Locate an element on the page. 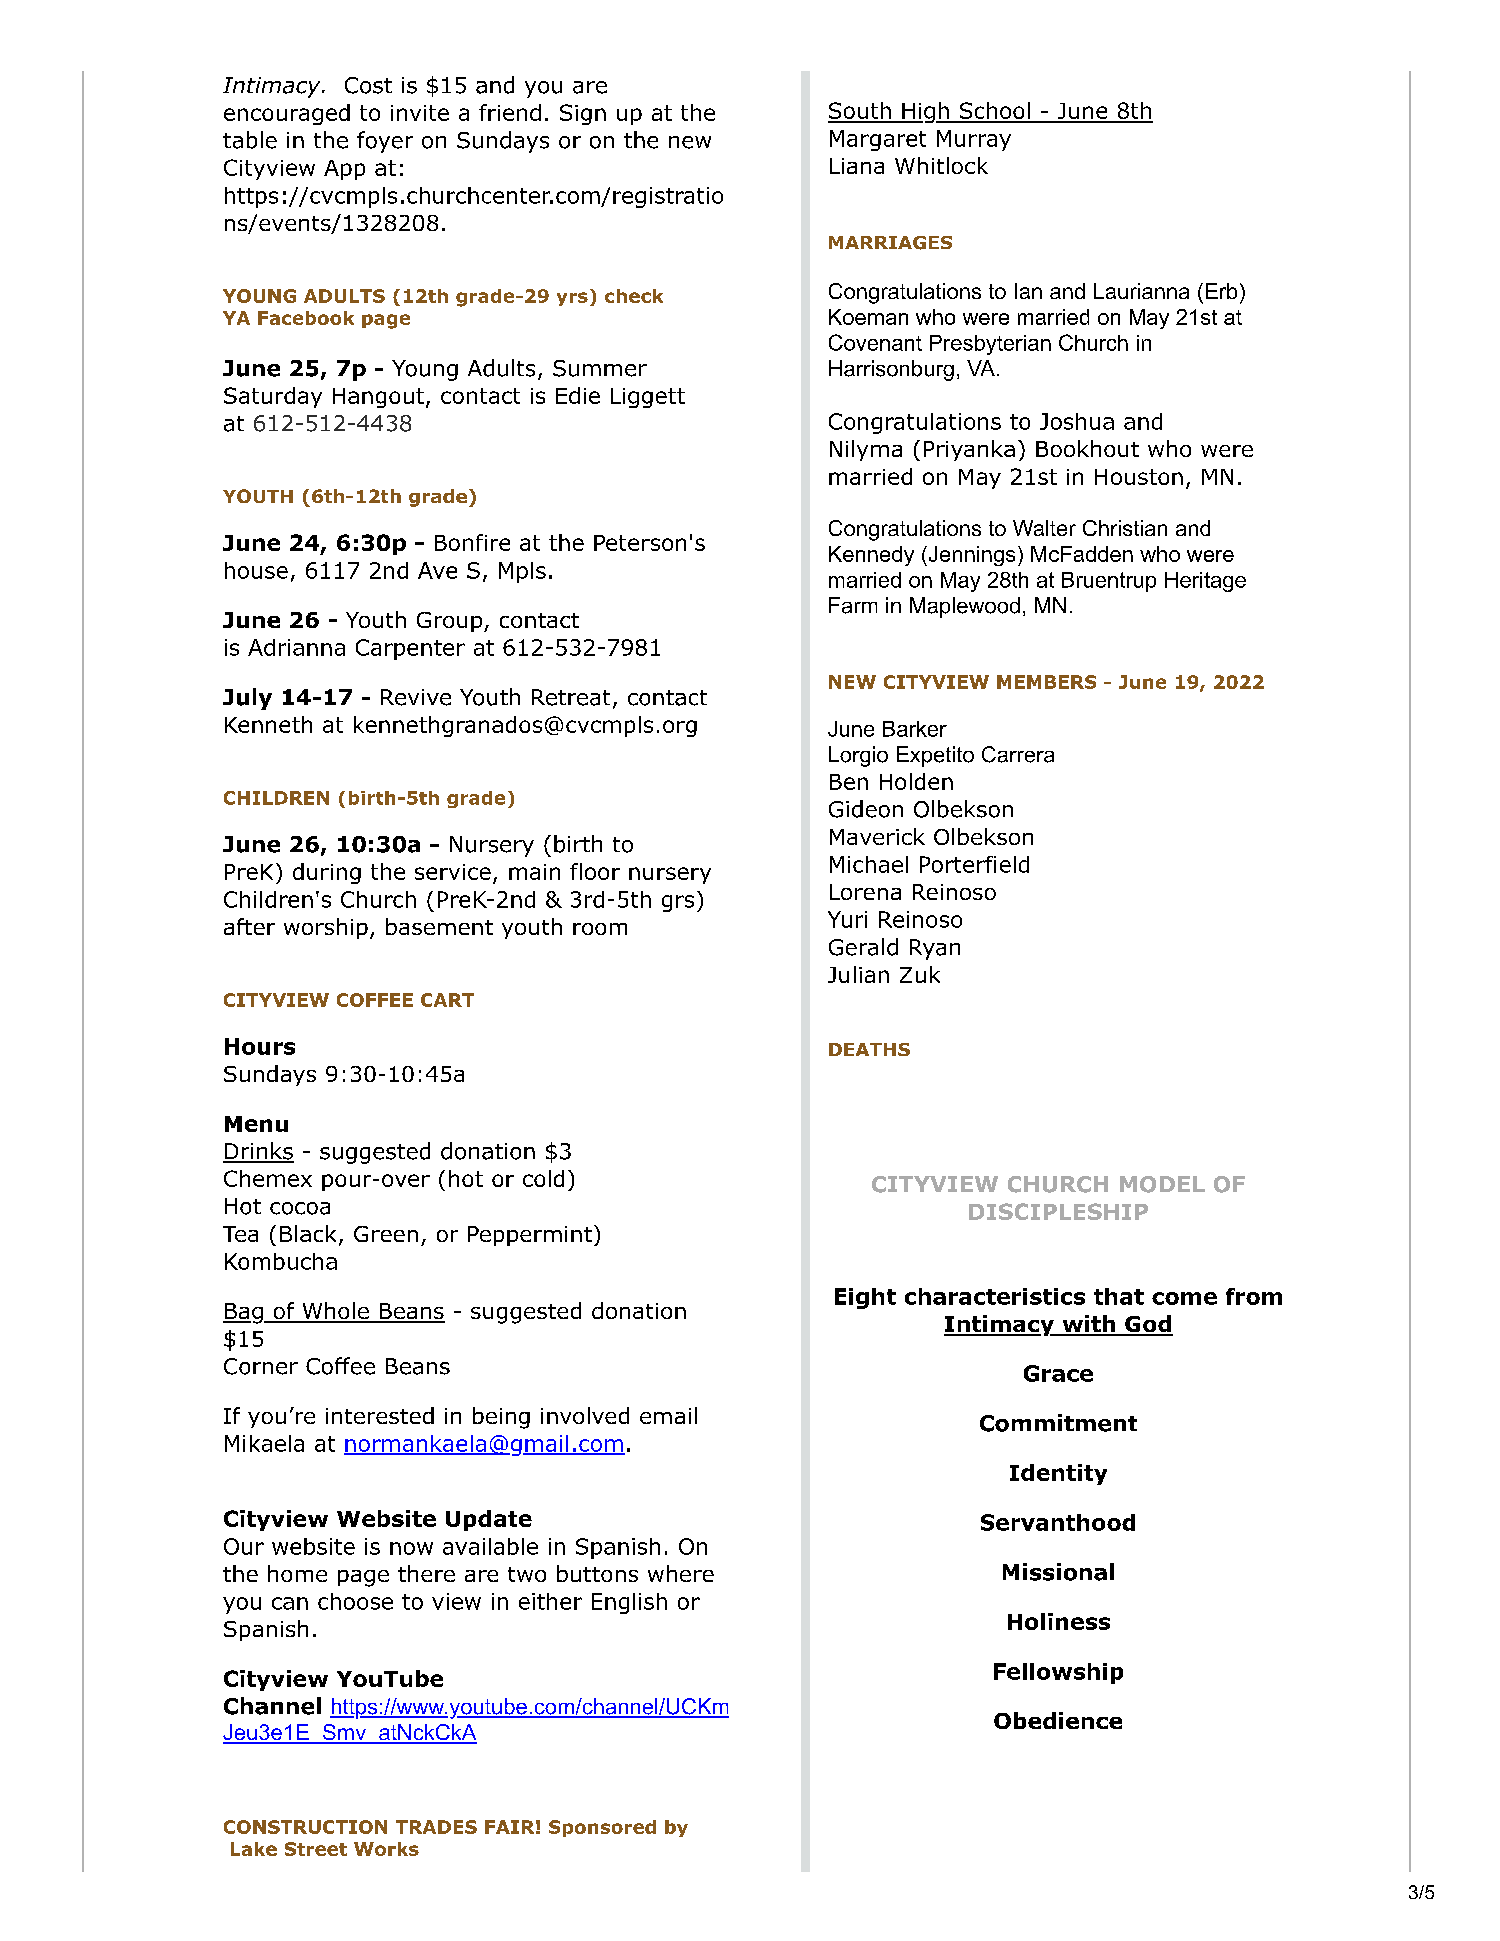 The width and height of the document is (1500, 1941). School is located at coordinates (994, 112).
